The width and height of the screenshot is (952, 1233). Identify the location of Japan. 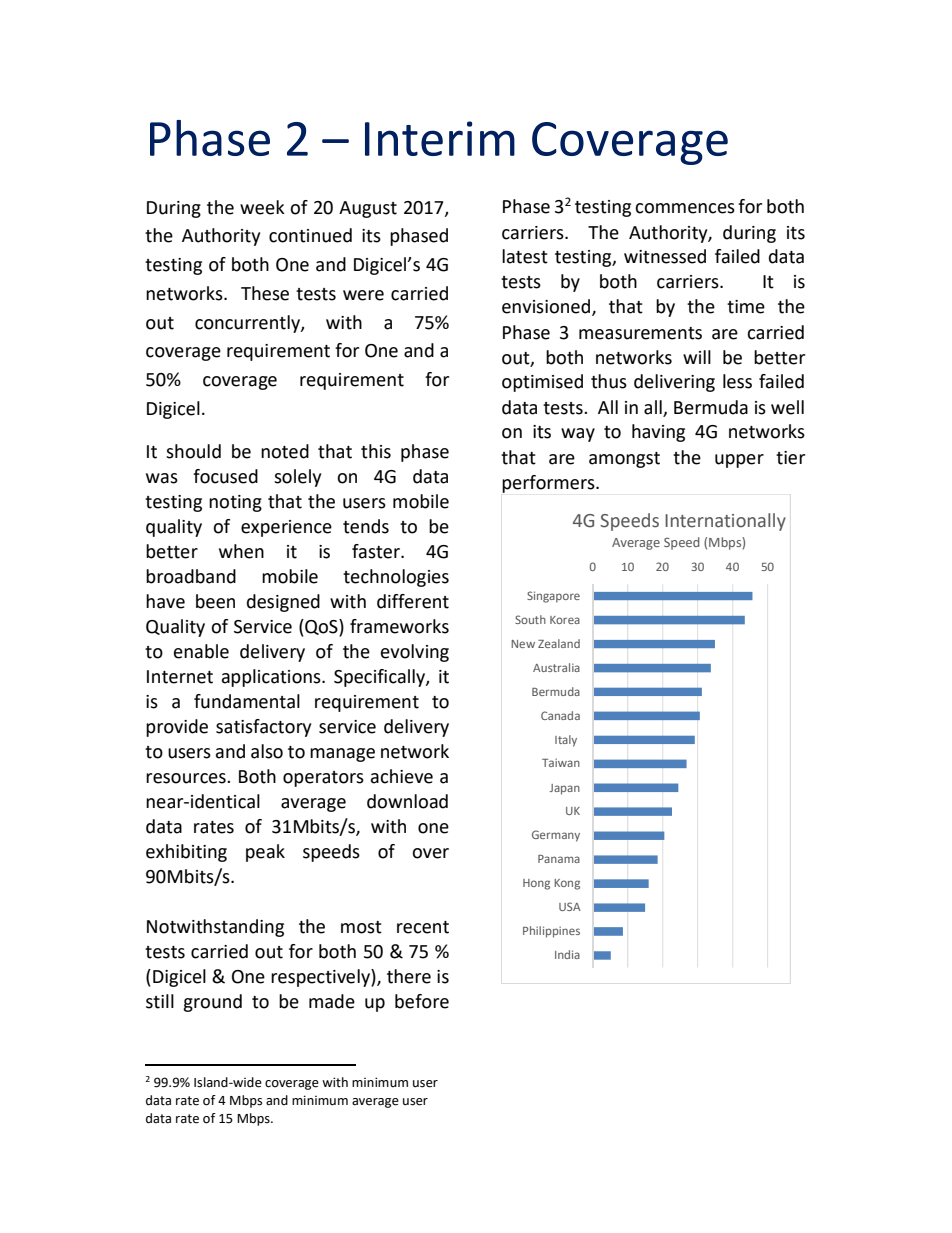
(565, 789).
